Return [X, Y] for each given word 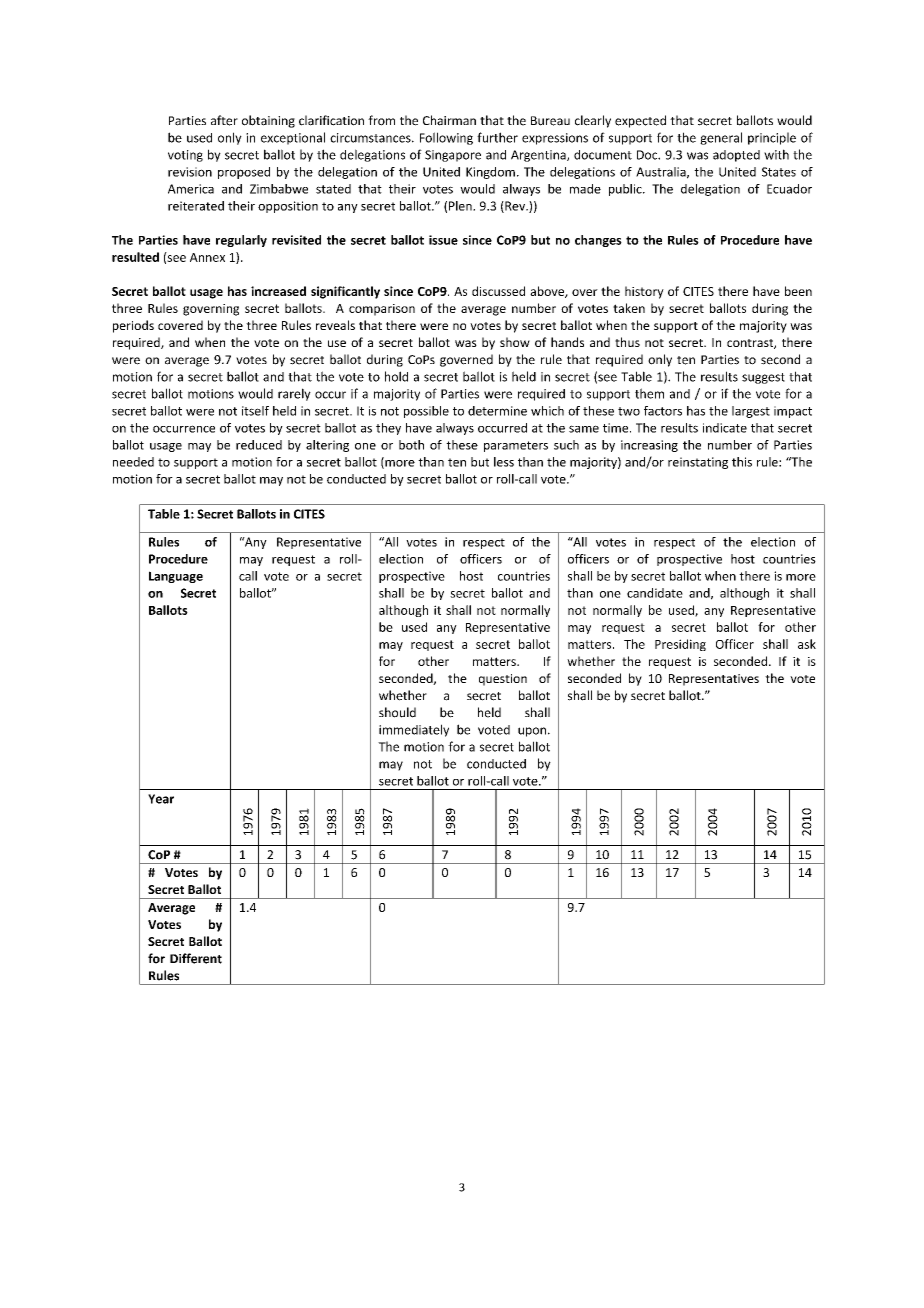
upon [532, 732]
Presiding [680, 645]
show [515, 342]
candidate [655, 593]
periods [133, 326]
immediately [414, 730]
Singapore [453, 156]
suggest [763, 378]
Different [196, 958]
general [721, 138]
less [504, 462]
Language [176, 577]
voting [185, 156]
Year [161, 799]
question [503, 680]
